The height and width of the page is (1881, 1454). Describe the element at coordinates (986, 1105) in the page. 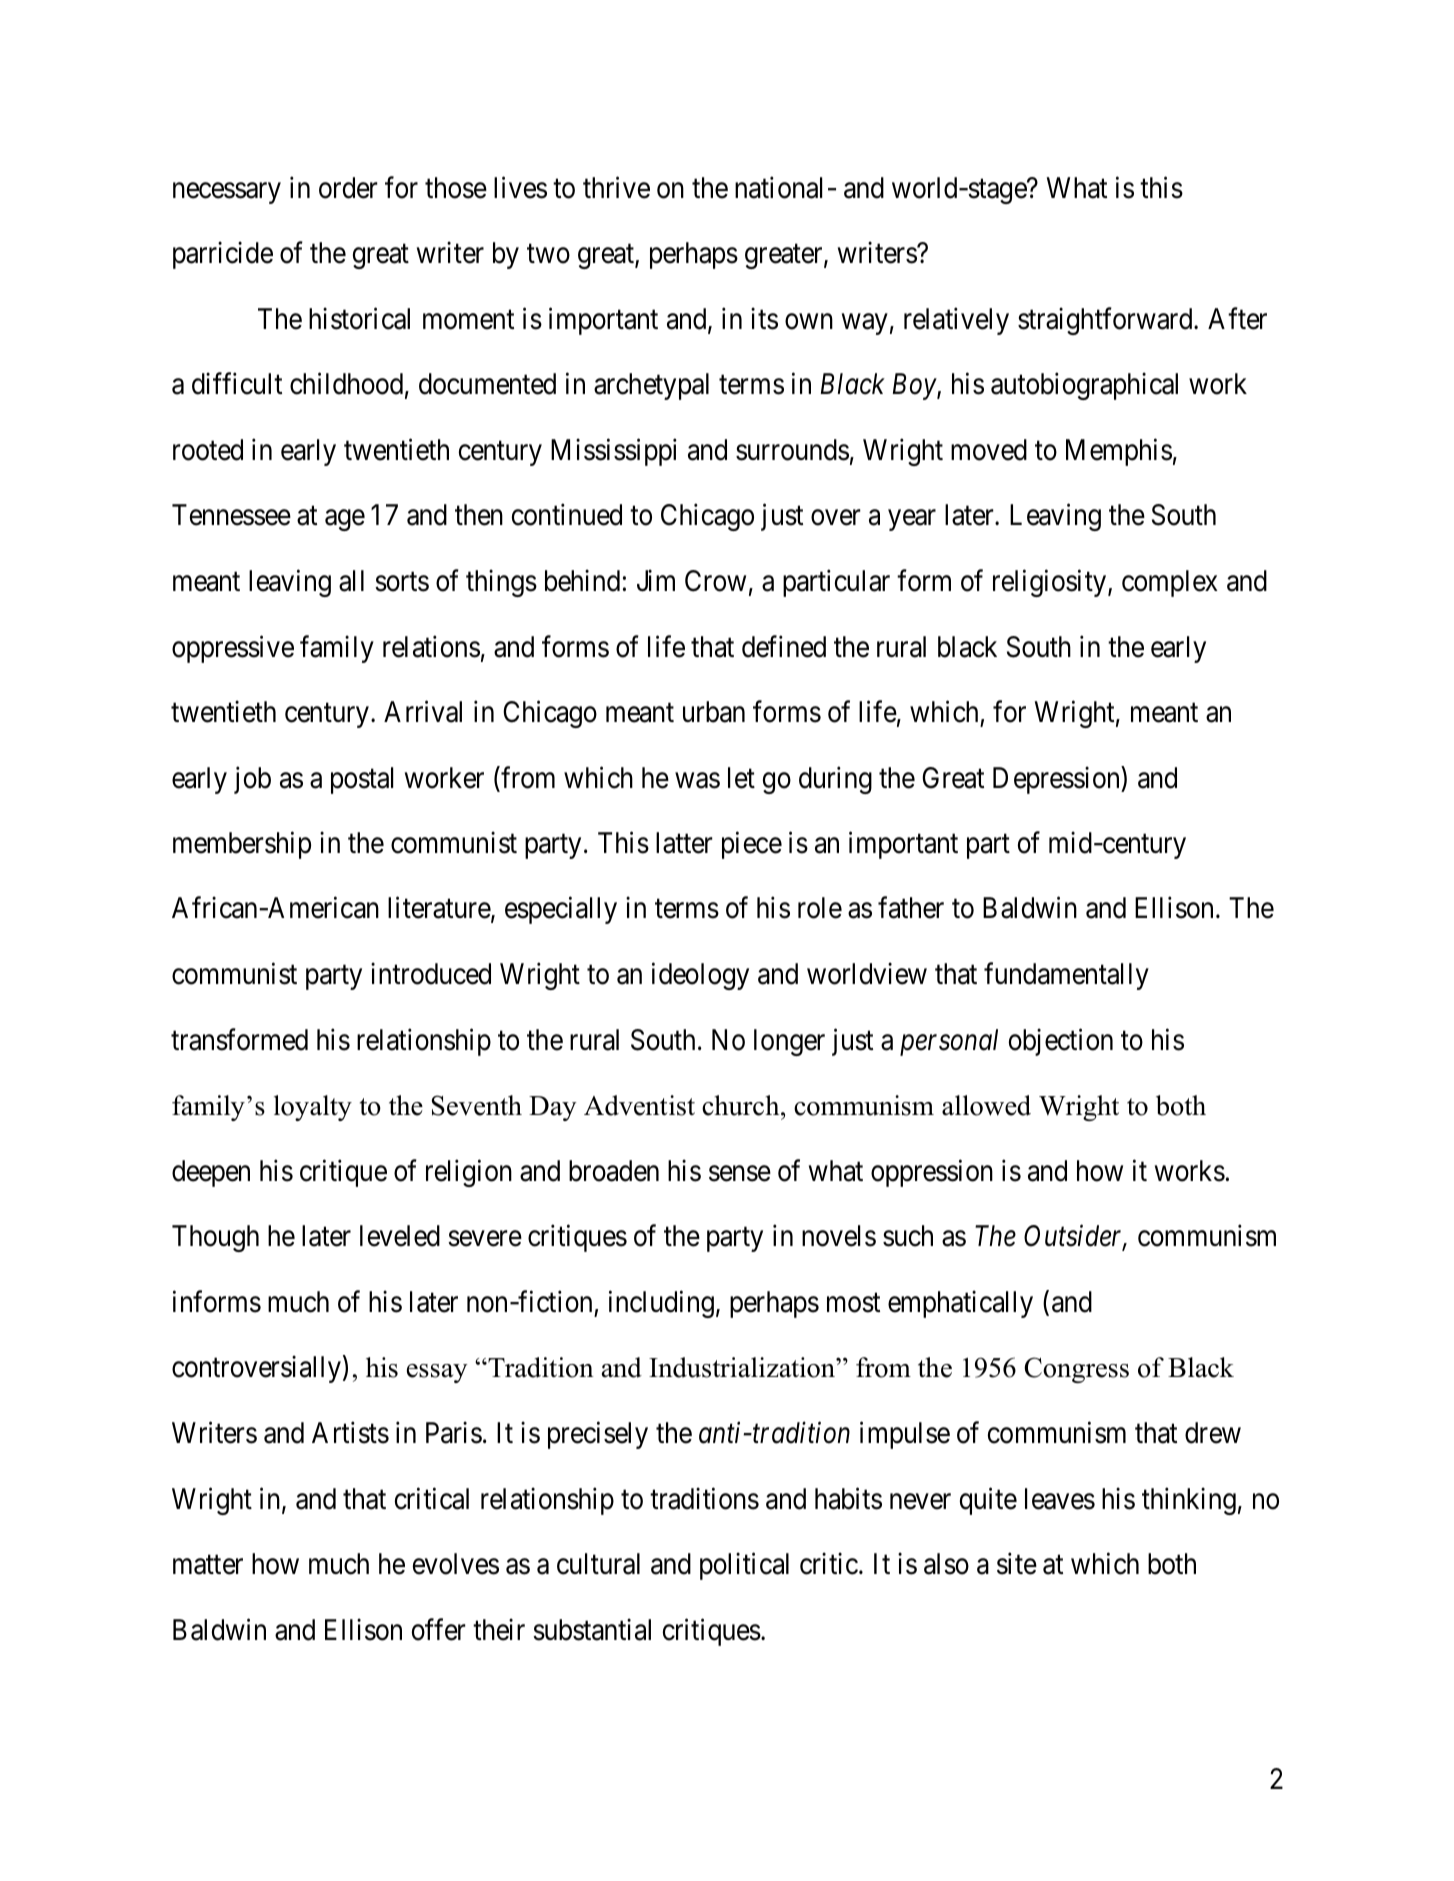

I see `allowed` at that location.
